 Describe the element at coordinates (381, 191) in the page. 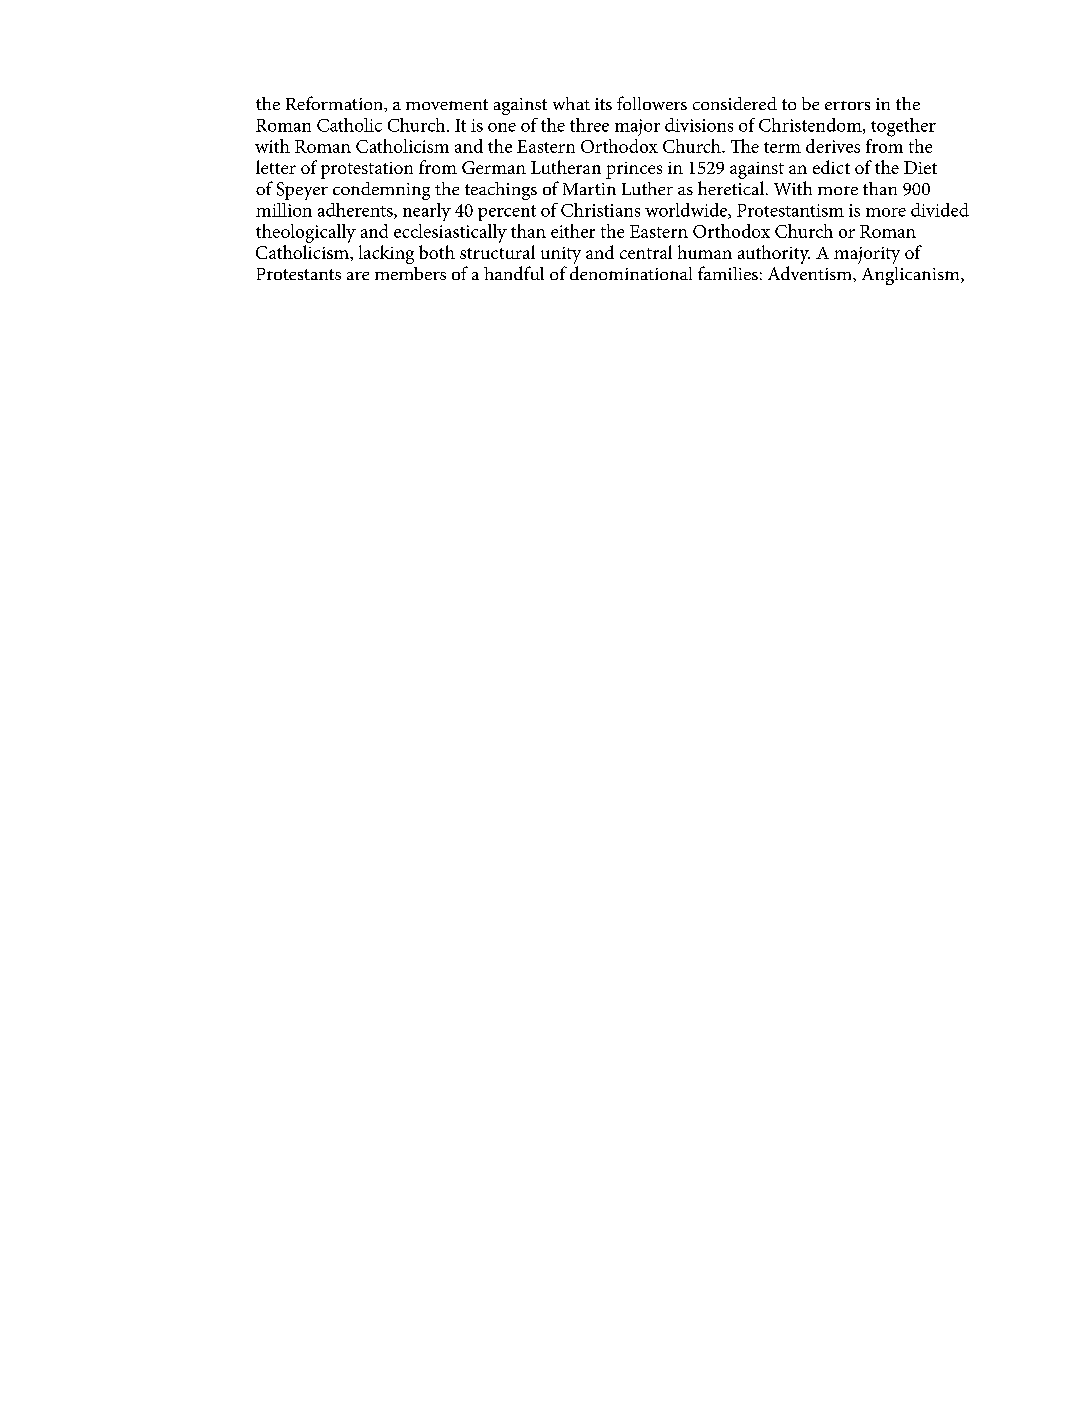

I see `condemning` at that location.
